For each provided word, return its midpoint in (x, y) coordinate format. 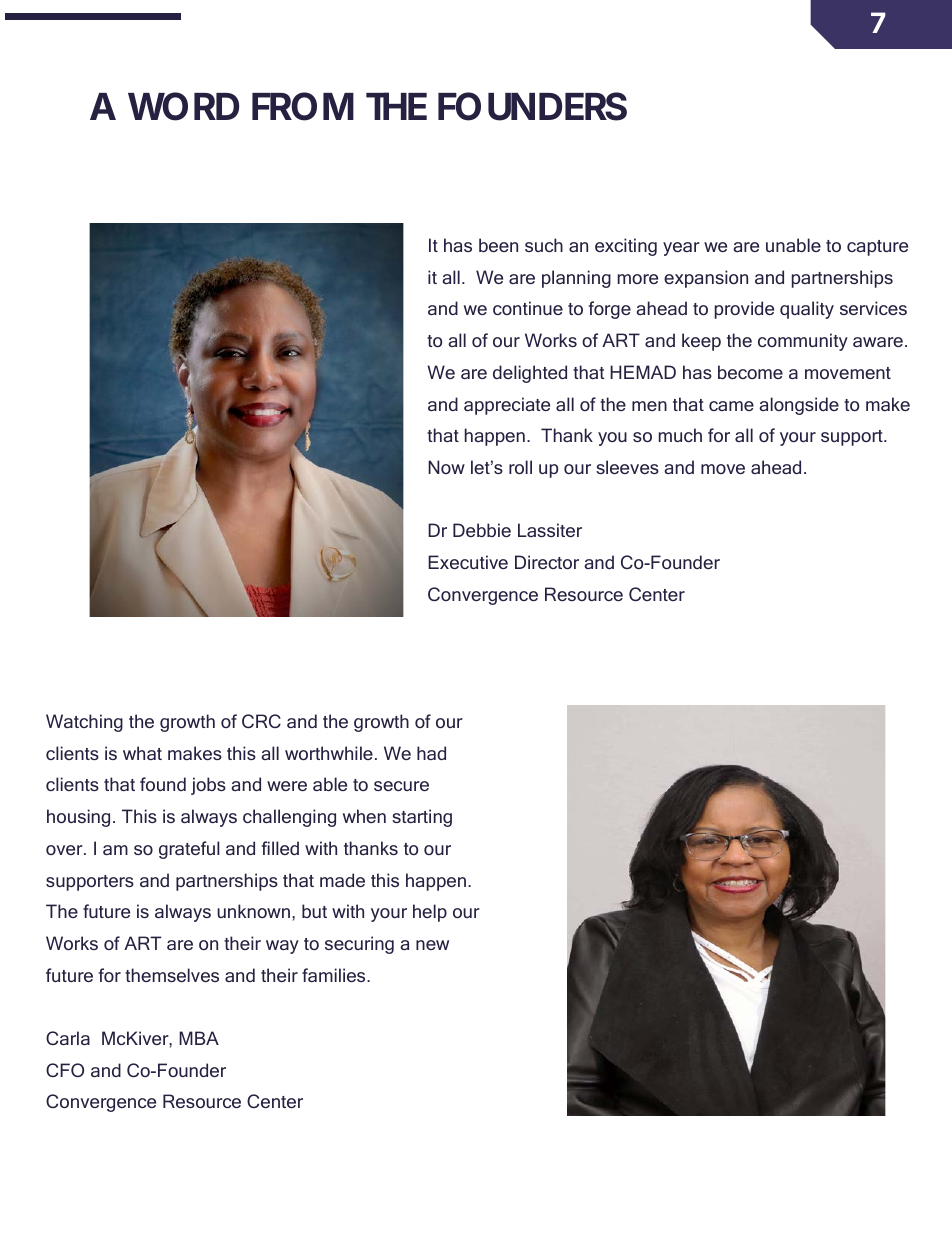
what (142, 753)
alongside (799, 406)
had (431, 753)
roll (520, 467)
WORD (183, 106)
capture (877, 248)
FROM (303, 106)
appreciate (507, 406)
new (432, 945)
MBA (199, 1038)
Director (547, 562)
